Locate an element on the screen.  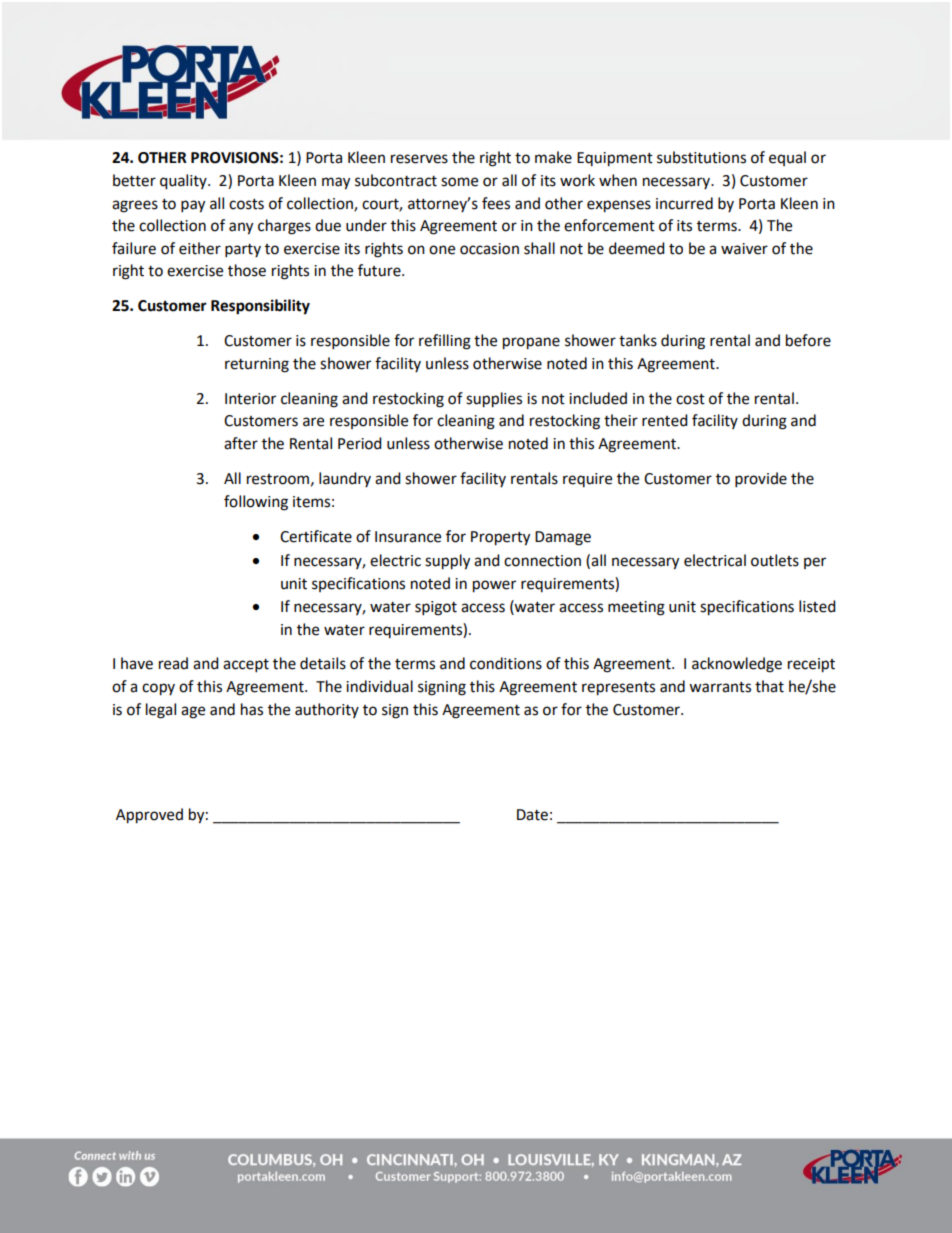
Certificate is located at coordinates (316, 536).
